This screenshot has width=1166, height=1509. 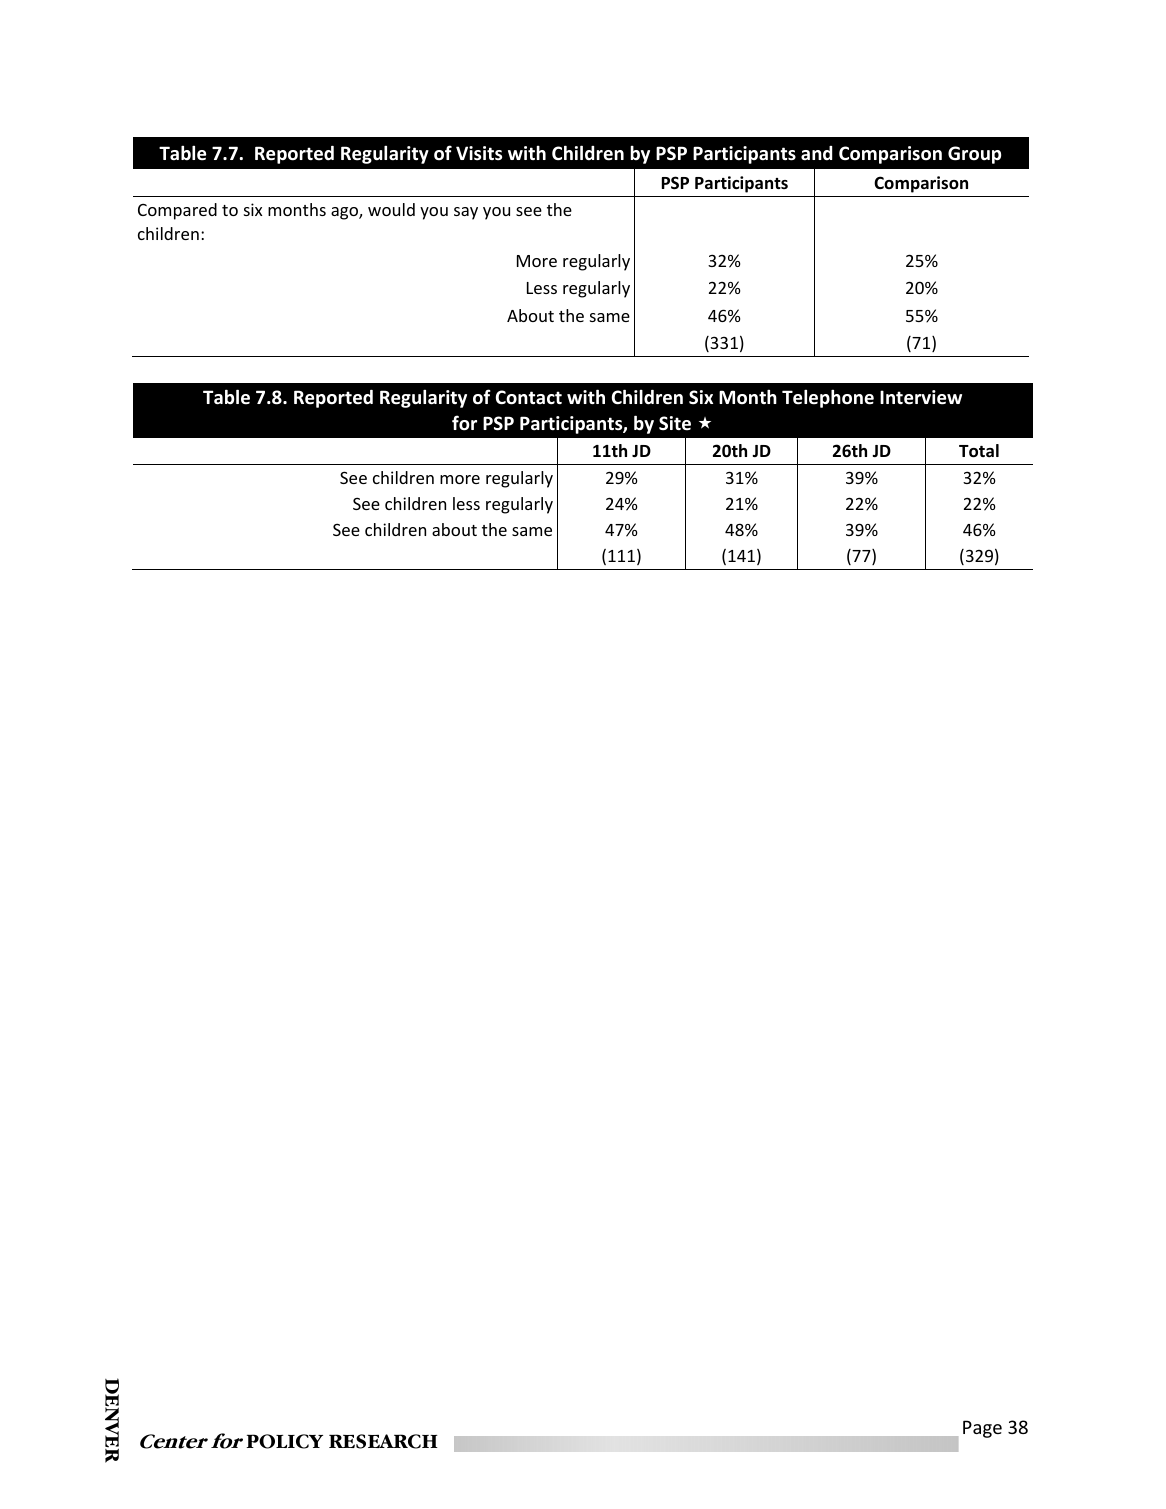 What do you see at coordinates (979, 451) in the screenshot?
I see `Total` at bounding box center [979, 451].
